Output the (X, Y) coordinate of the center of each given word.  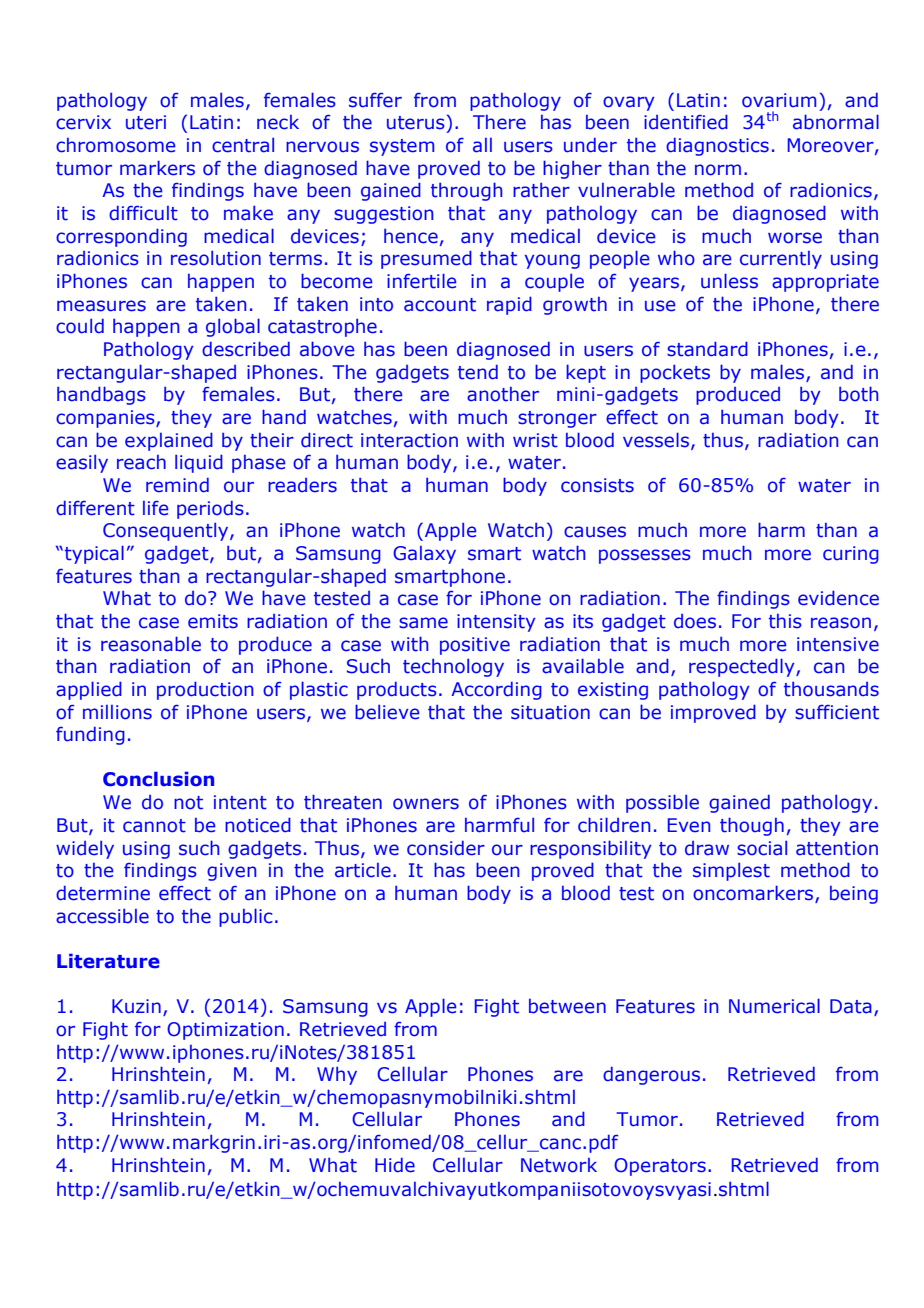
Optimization (225, 1031)
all (482, 145)
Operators (660, 1167)
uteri (146, 122)
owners (426, 804)
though (752, 826)
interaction (409, 440)
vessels (657, 440)
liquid (199, 463)
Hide (395, 1165)
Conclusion (158, 779)
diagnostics (717, 147)
